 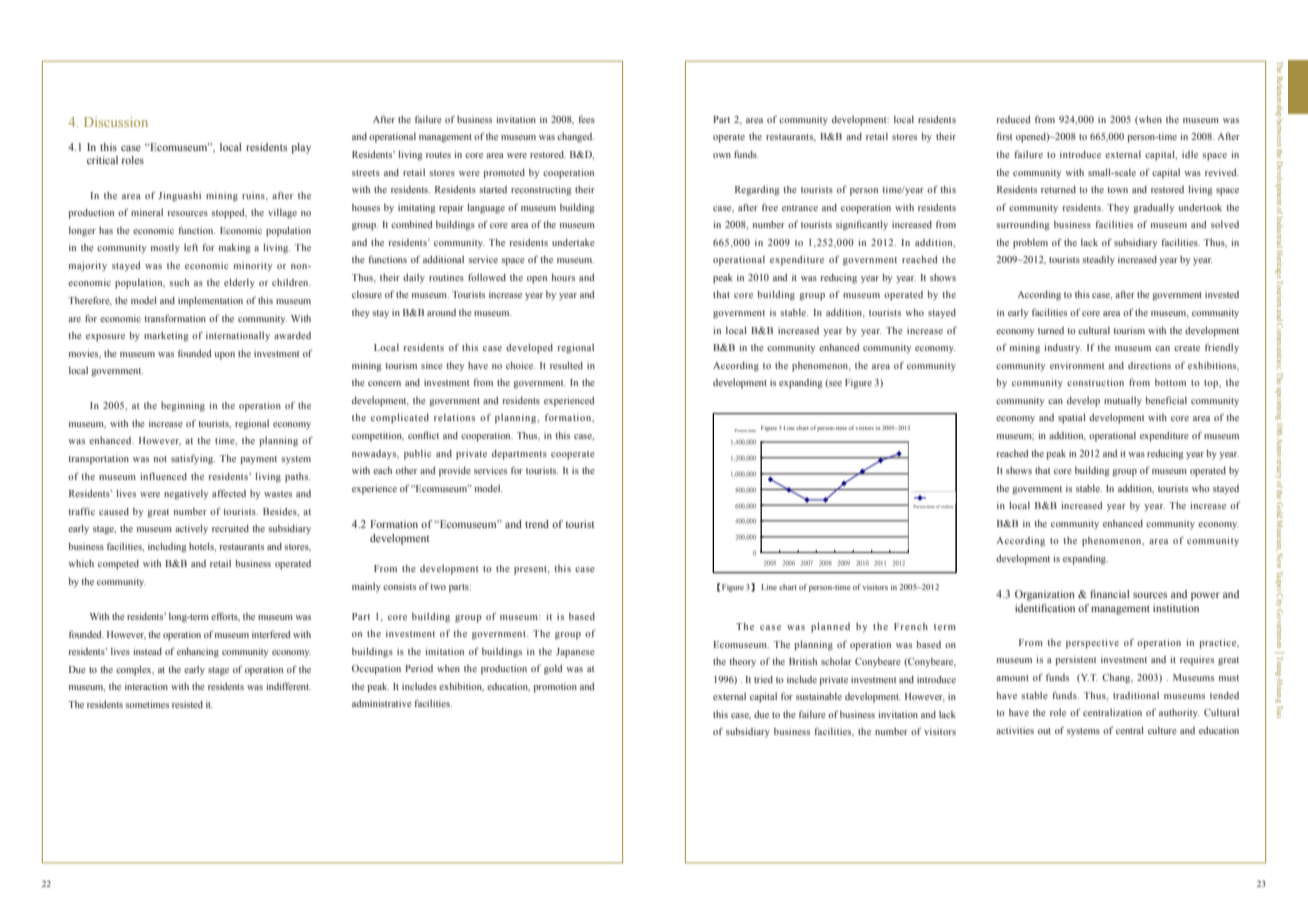 I want to click on resulted, so click(x=566, y=365).
